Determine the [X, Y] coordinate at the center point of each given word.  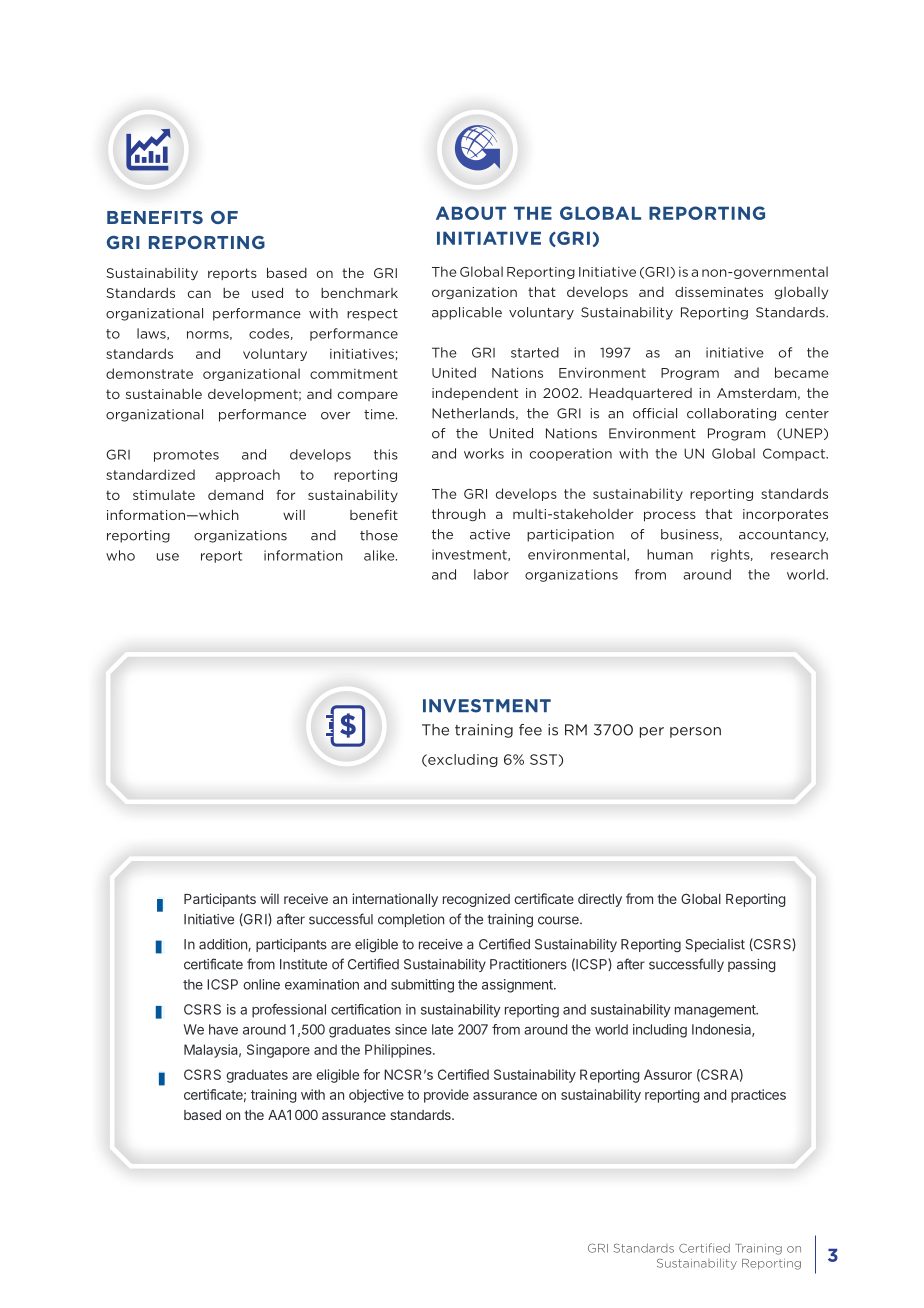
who [120, 555]
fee [530, 730]
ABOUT [471, 213]
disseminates [719, 292]
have [223, 1029]
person [695, 732]
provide [446, 1096]
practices [758, 1096]
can [199, 294]
